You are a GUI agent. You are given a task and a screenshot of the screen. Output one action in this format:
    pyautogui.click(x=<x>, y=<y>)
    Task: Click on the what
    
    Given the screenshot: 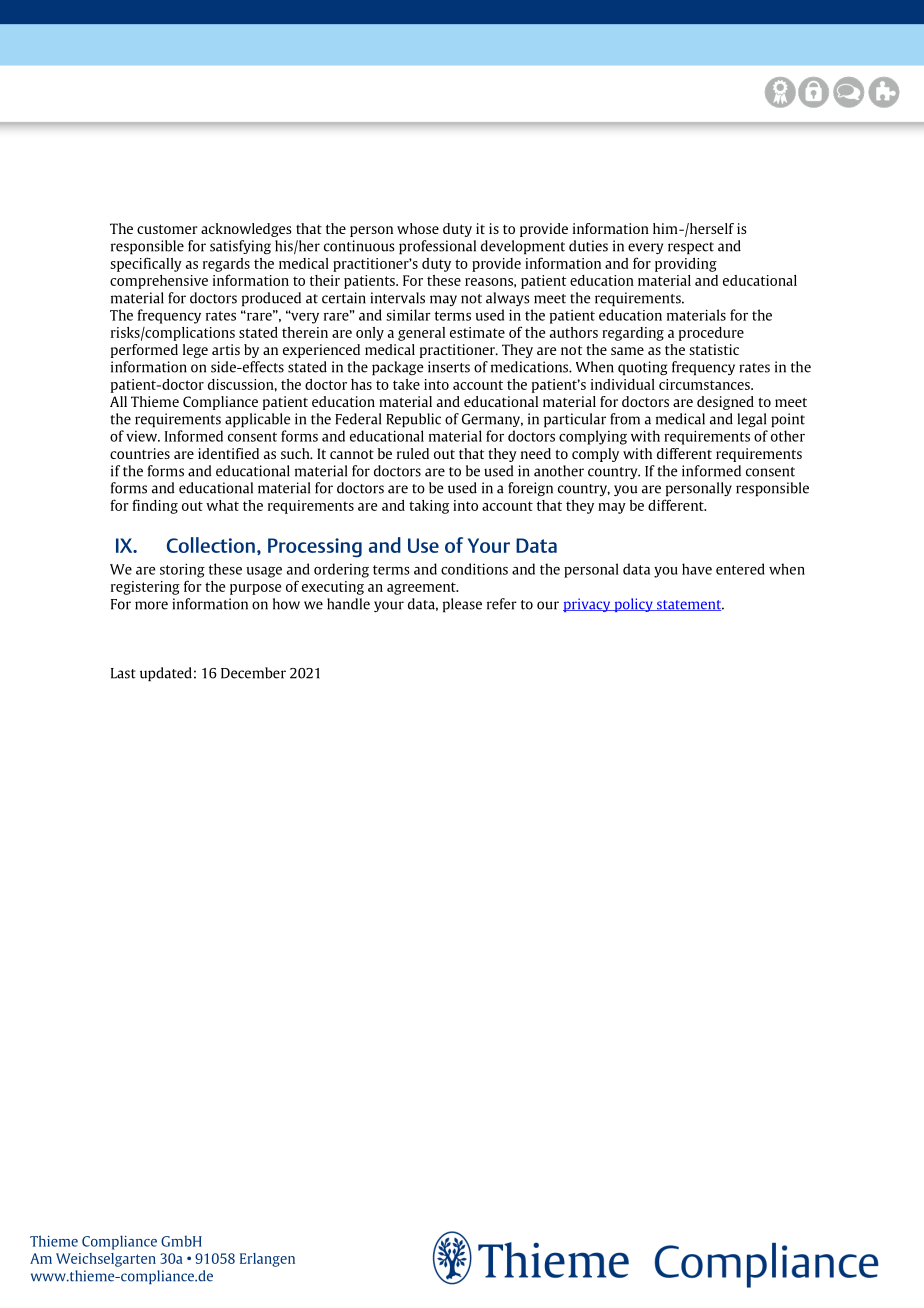 What is the action you would take?
    pyautogui.click(x=222, y=505)
